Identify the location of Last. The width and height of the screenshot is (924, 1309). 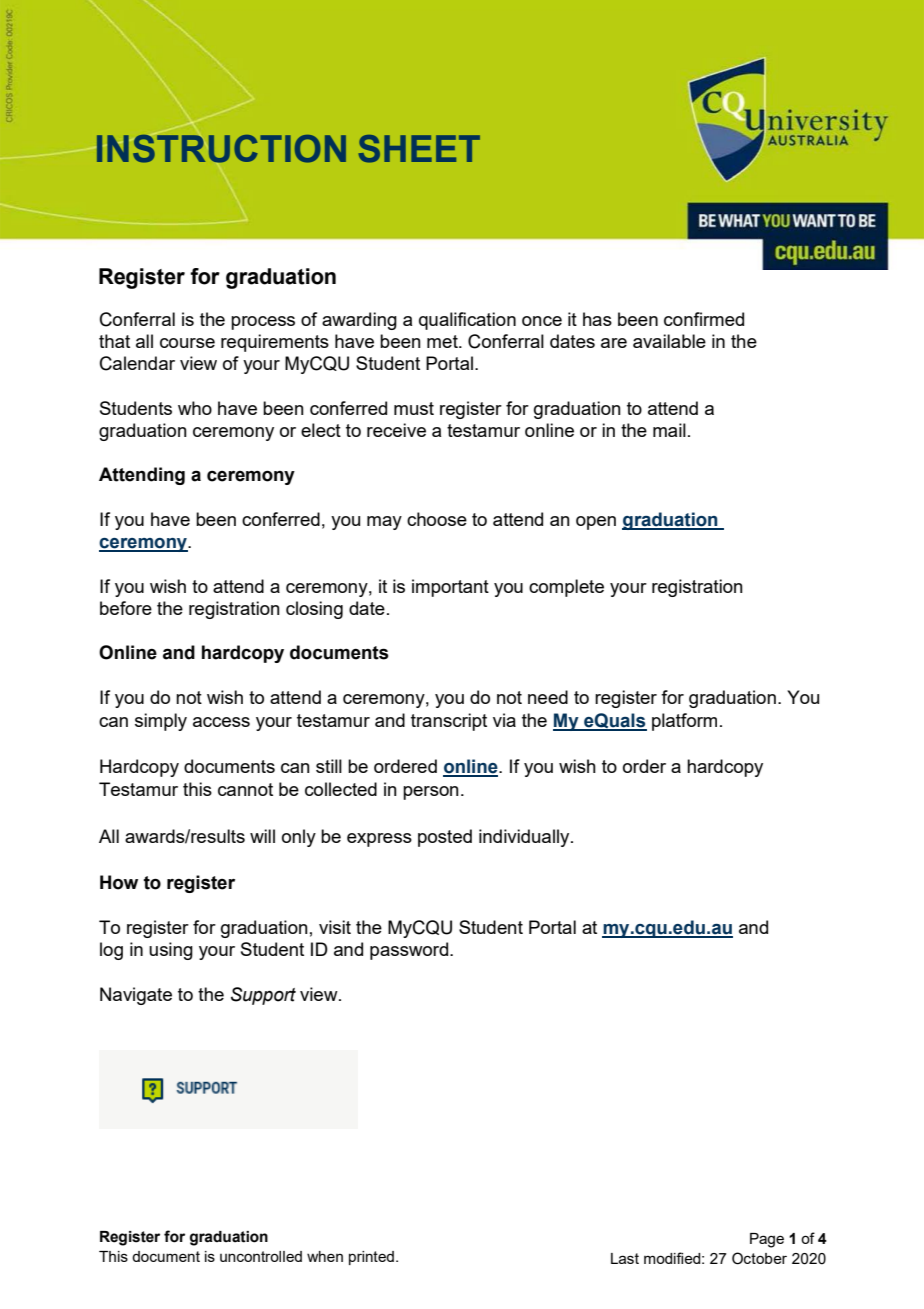
(625, 1258).
